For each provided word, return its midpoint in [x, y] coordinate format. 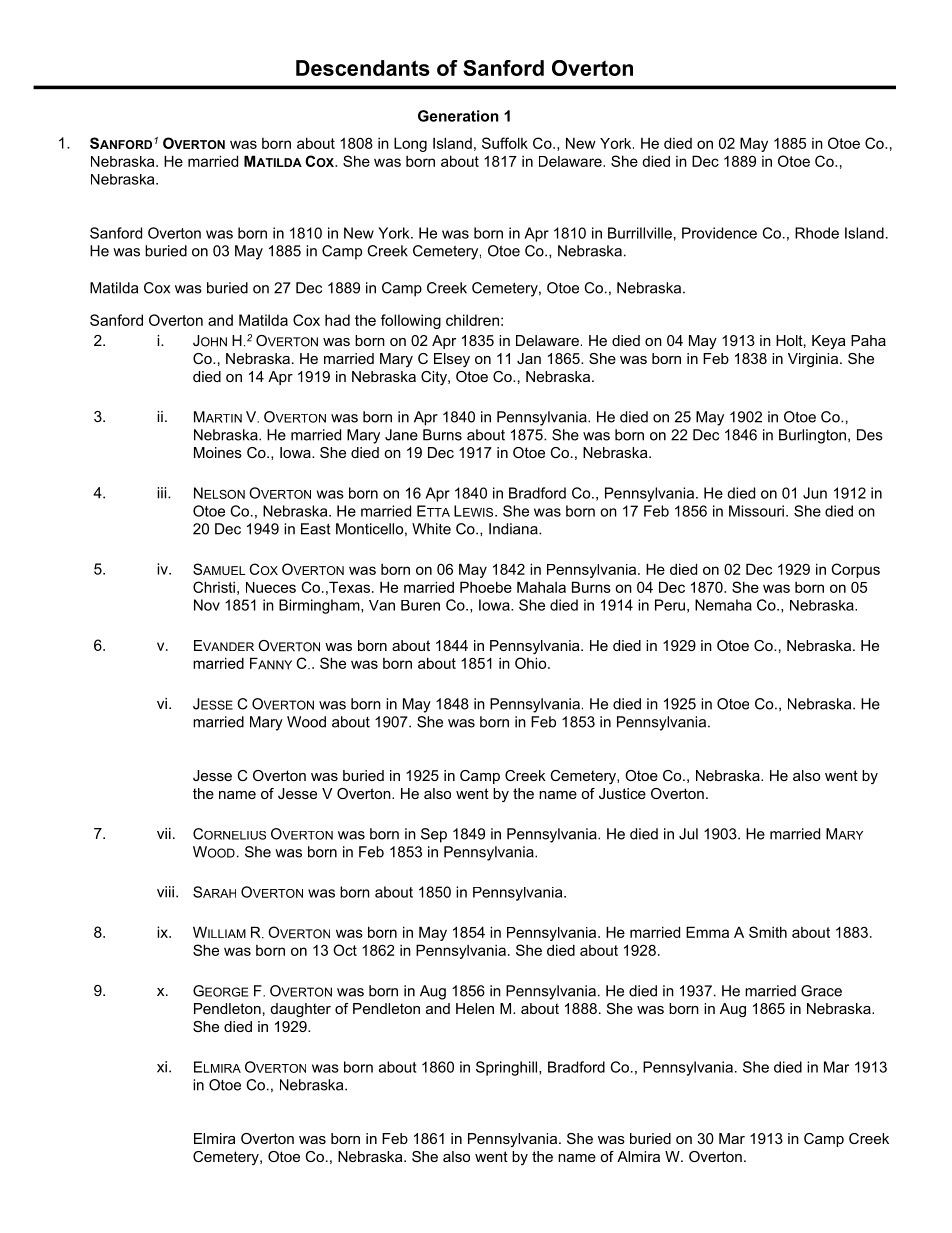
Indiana [514, 529]
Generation [458, 116]
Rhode [817, 233]
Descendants [363, 68]
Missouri [756, 511]
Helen [475, 1008]
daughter [300, 1010]
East [316, 529]
